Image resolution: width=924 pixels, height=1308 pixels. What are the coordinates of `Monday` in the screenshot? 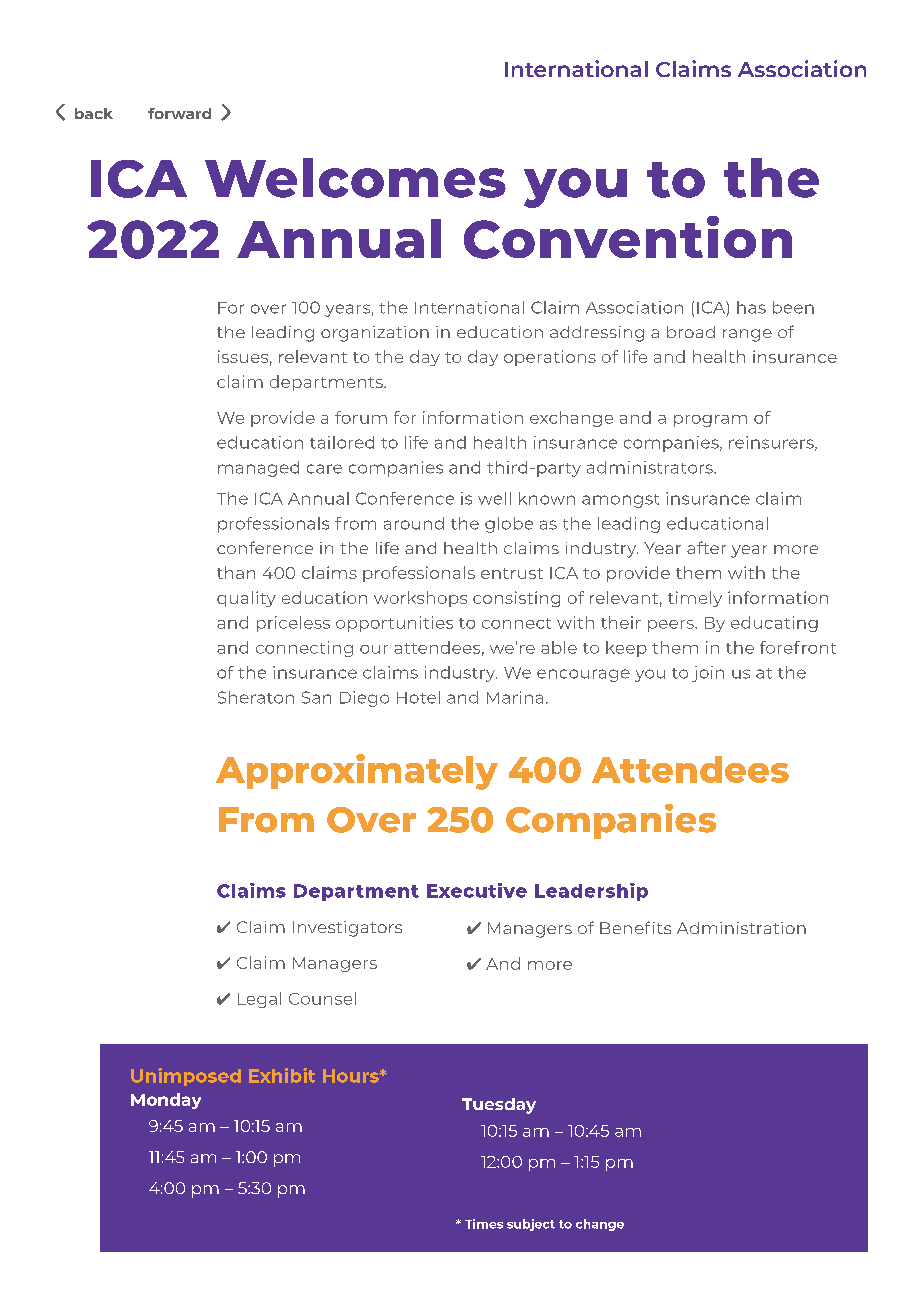 It's located at (166, 1101).
